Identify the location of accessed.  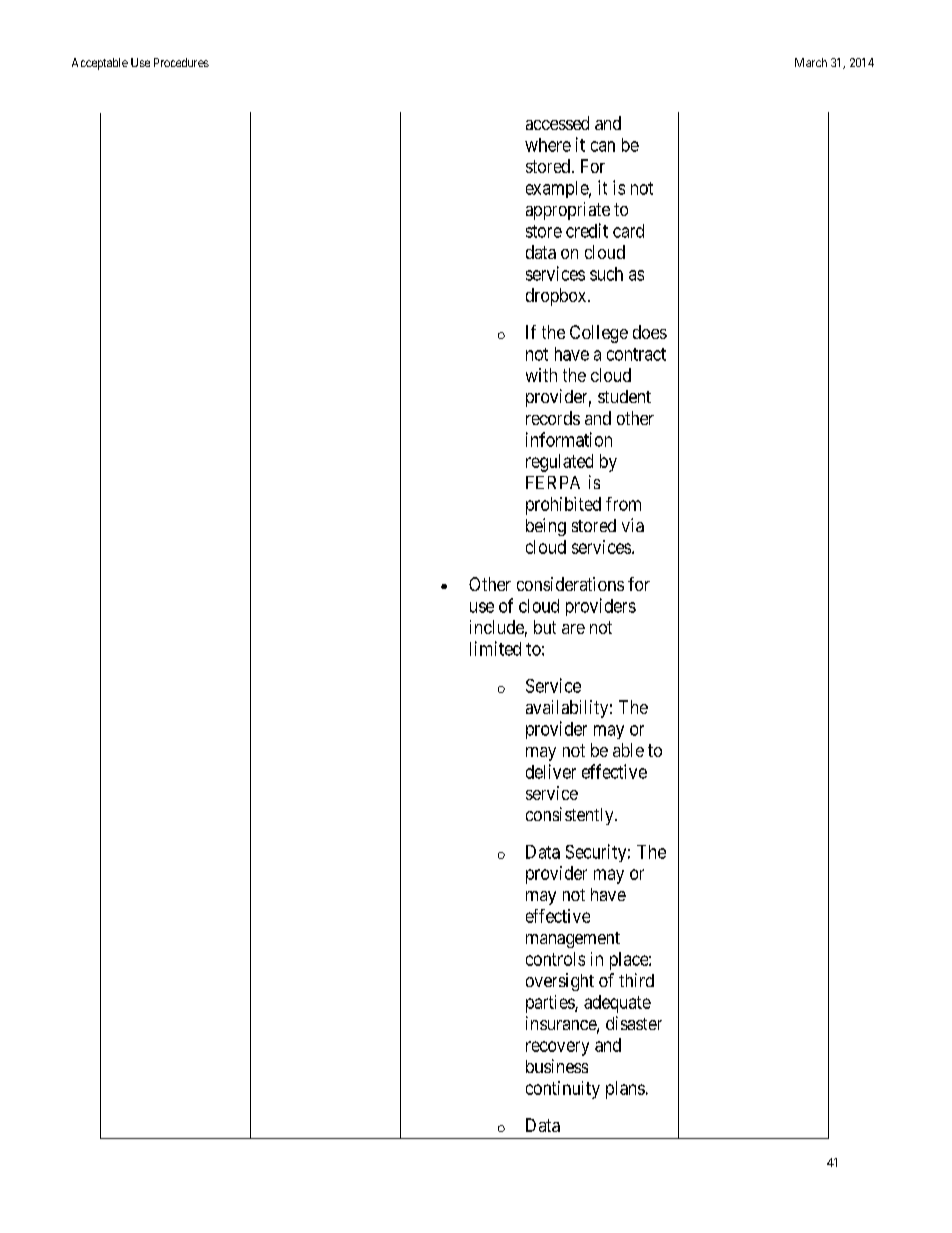
(557, 123).
